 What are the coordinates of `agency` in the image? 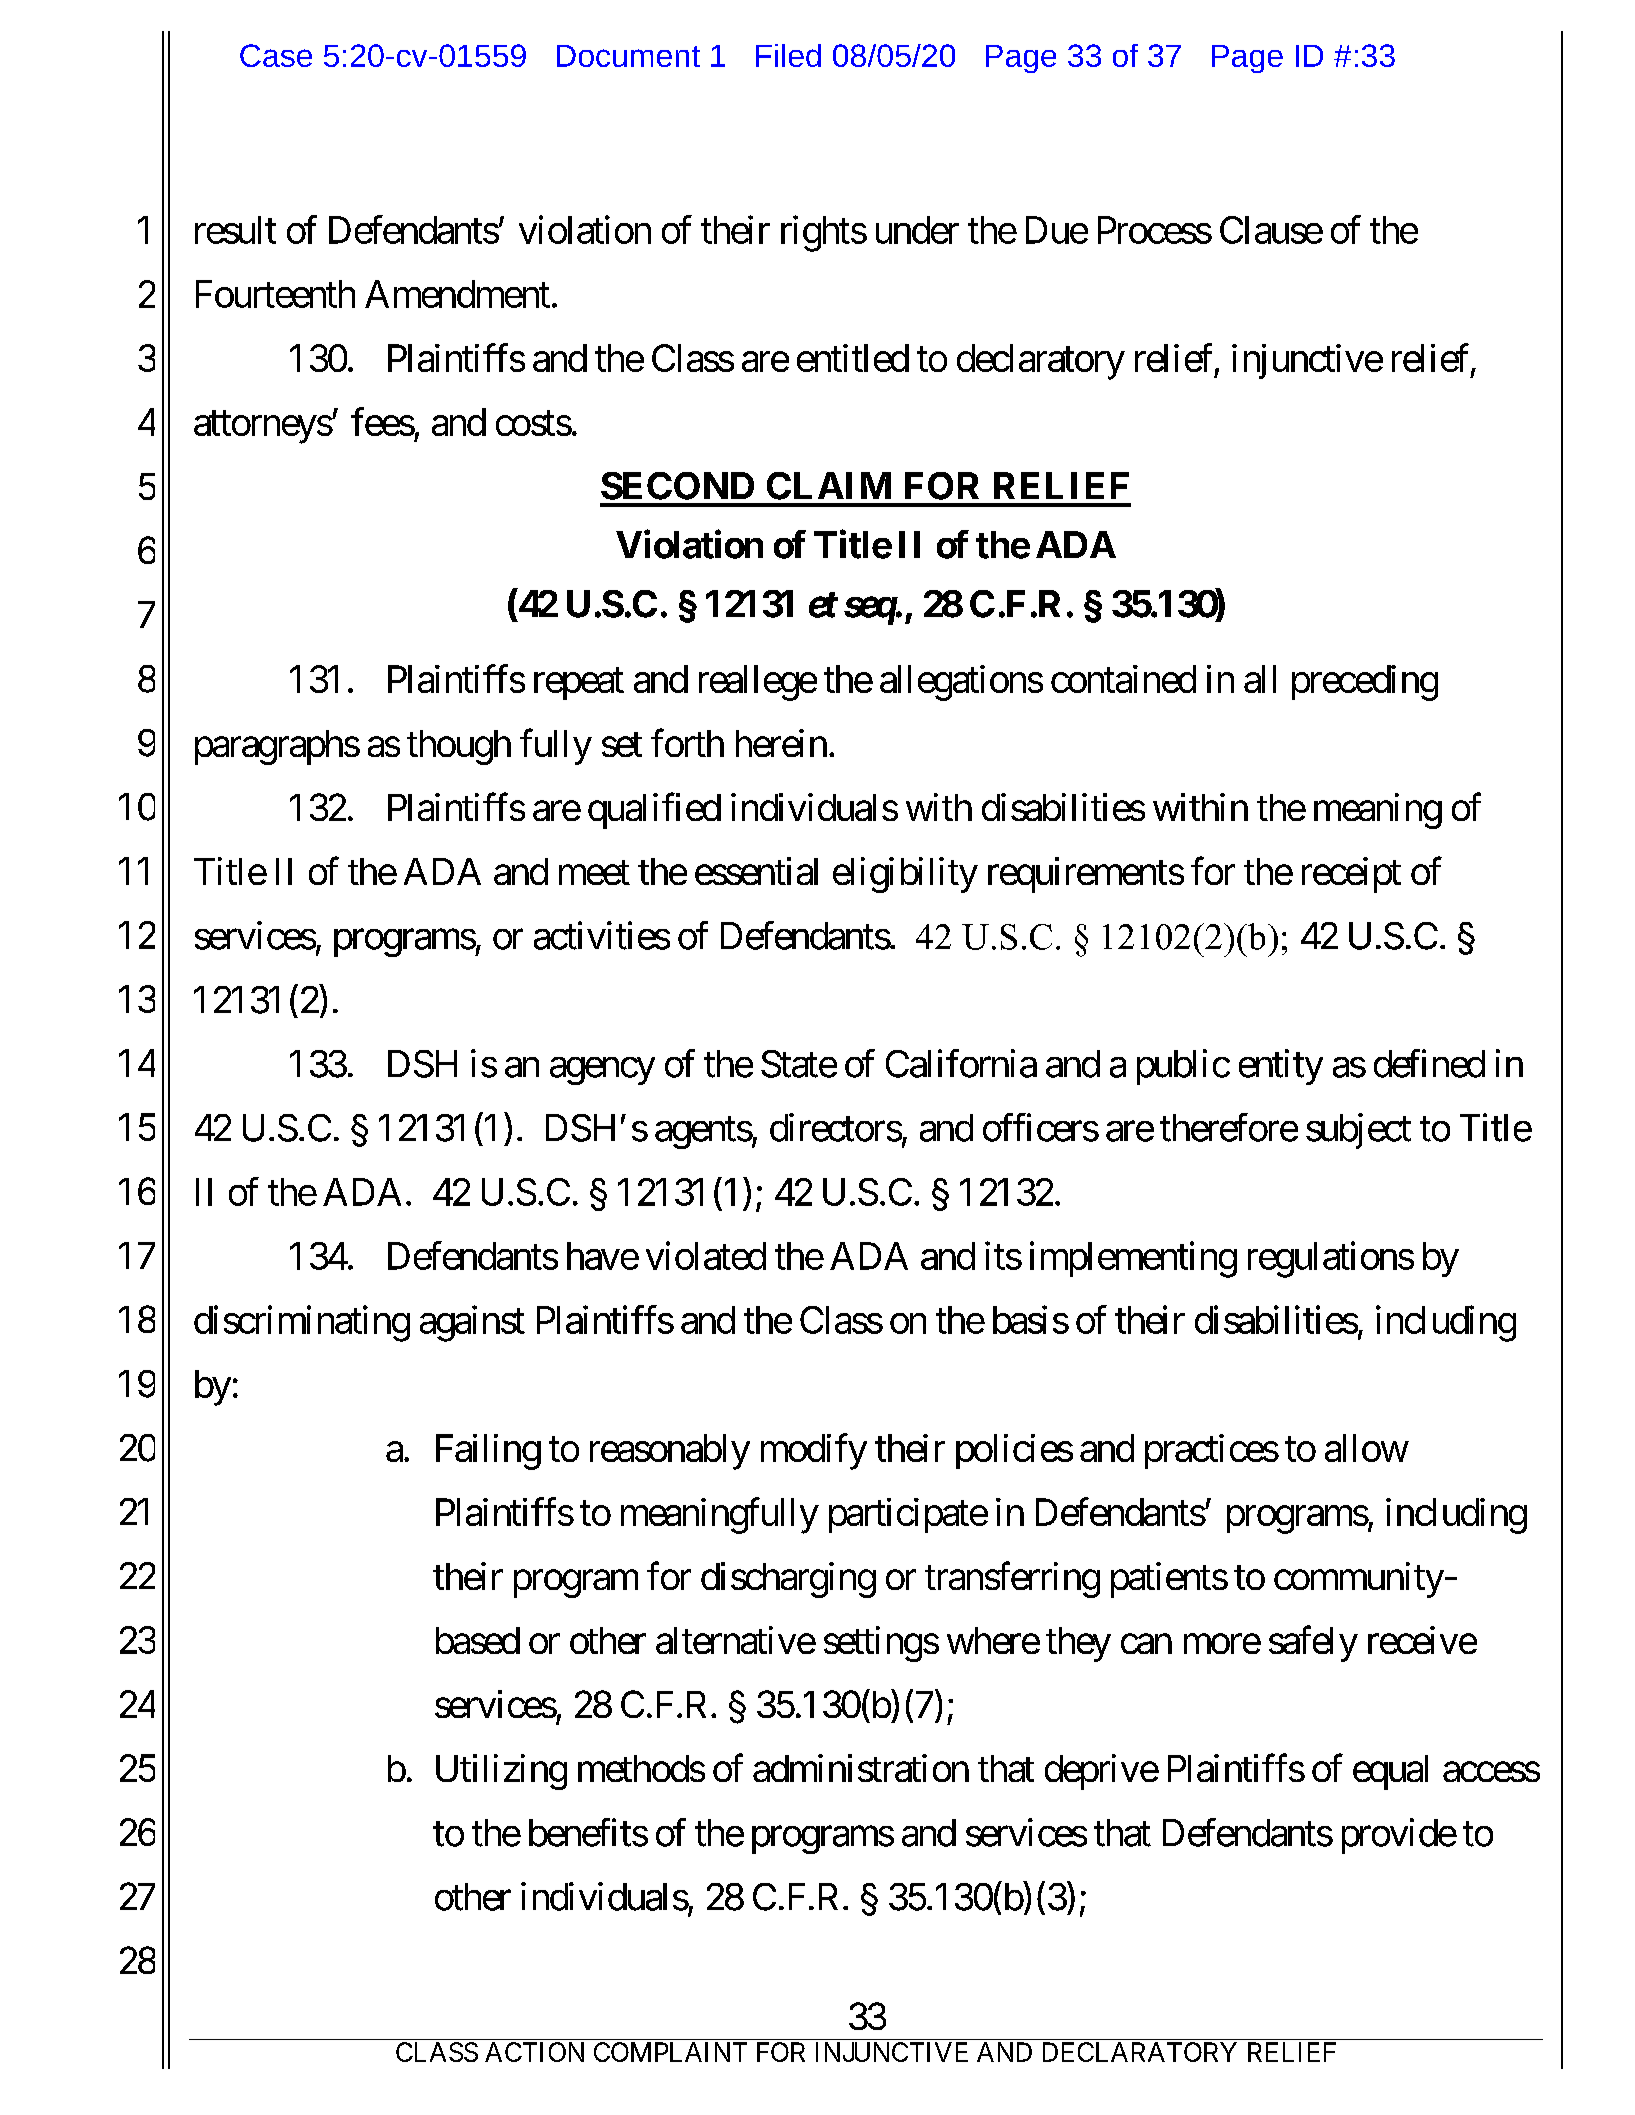 It's located at (602, 1071).
